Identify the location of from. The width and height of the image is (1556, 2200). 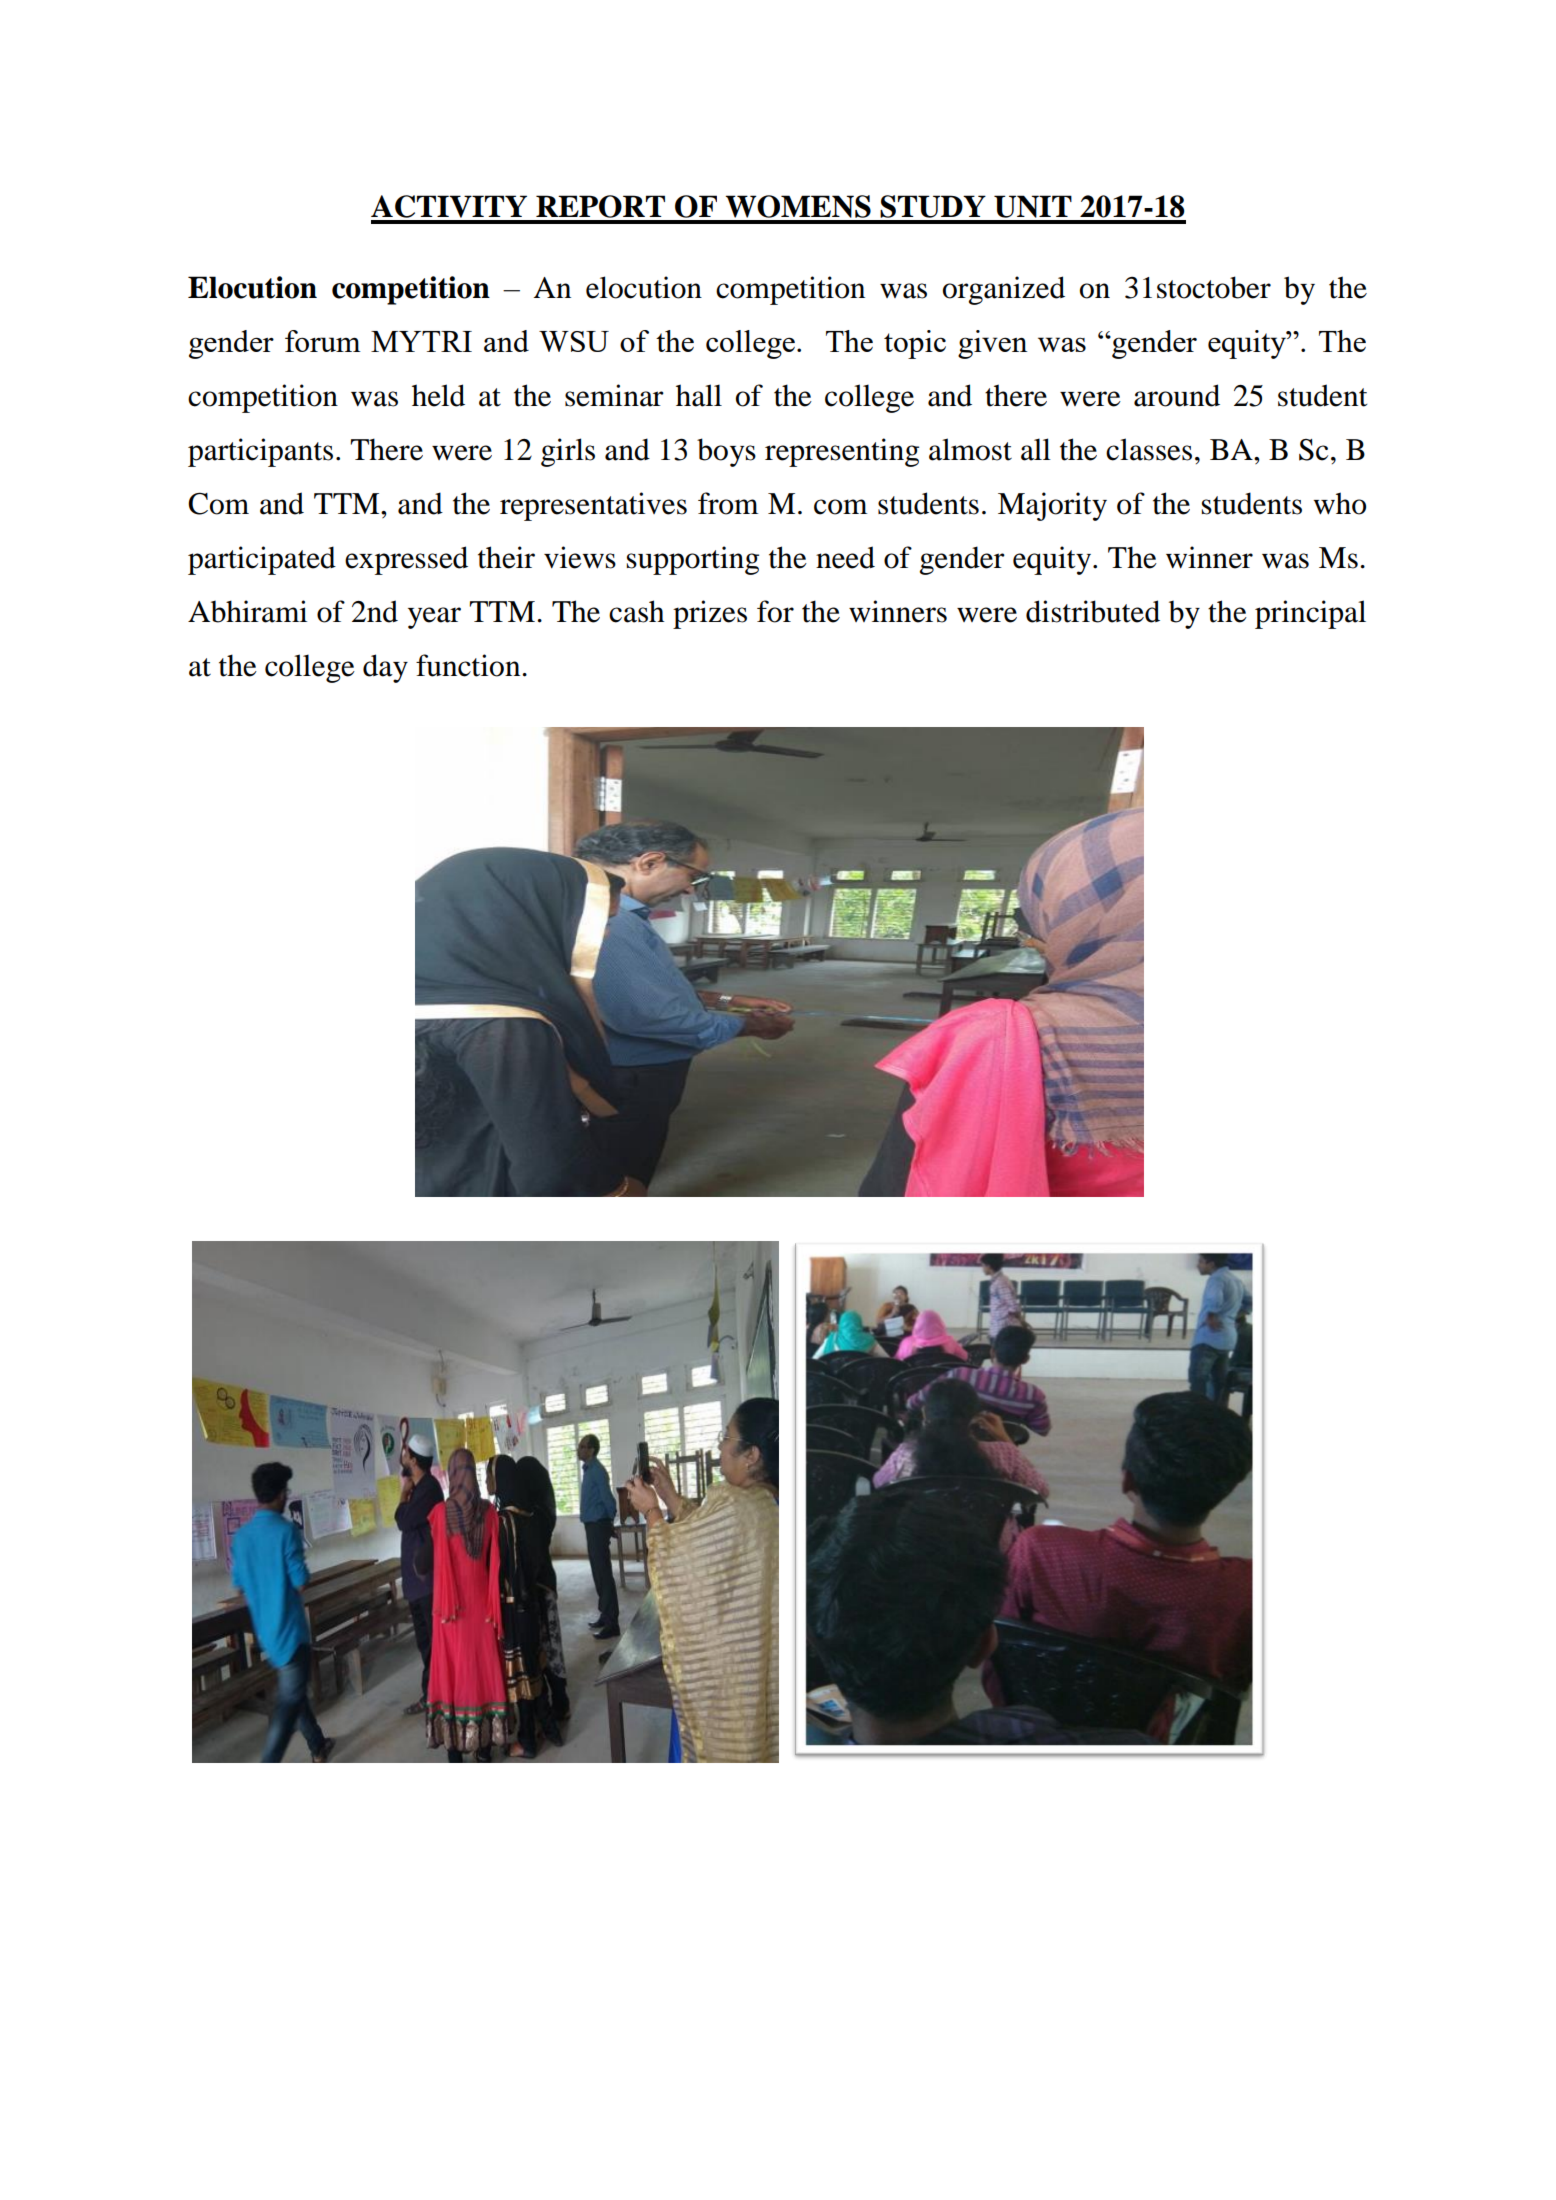
(728, 503).
